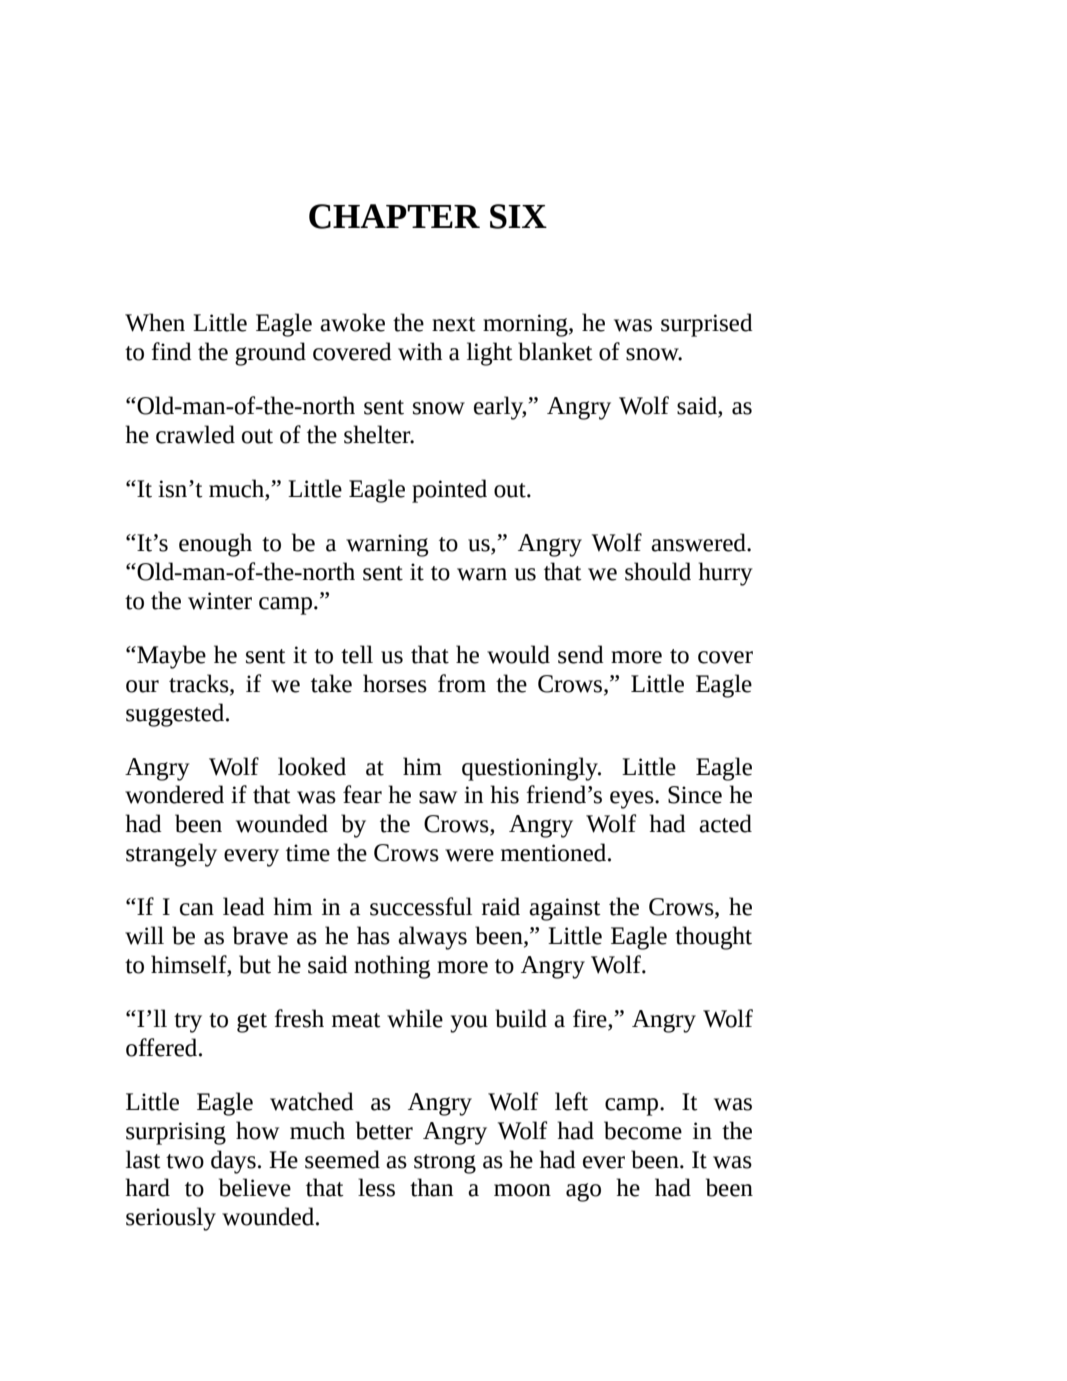 The height and width of the screenshot is (1381, 1067). What do you see at coordinates (220, 601) in the screenshot?
I see `winter` at bounding box center [220, 601].
